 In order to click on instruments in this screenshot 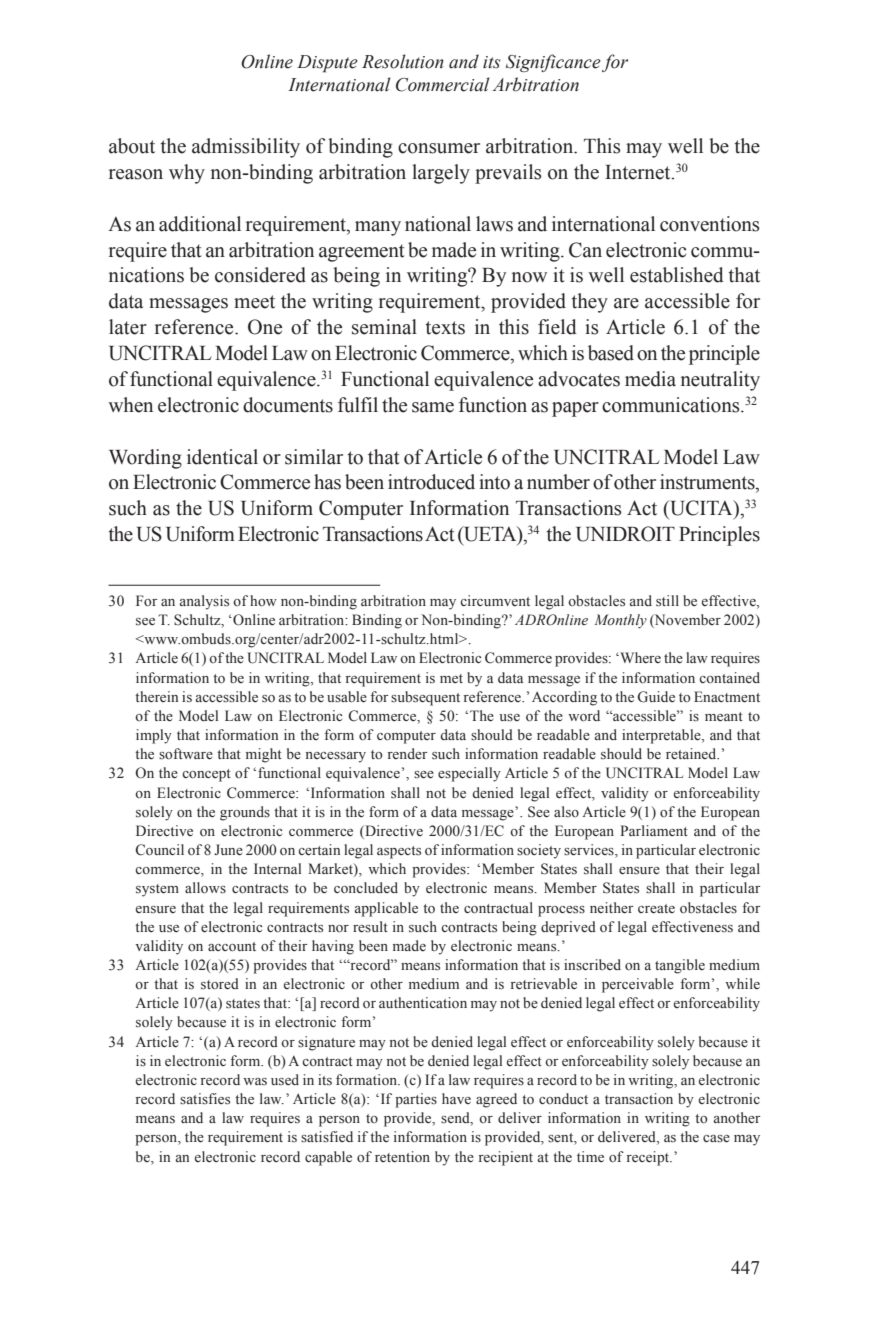, I will do `click(708, 483)`.
